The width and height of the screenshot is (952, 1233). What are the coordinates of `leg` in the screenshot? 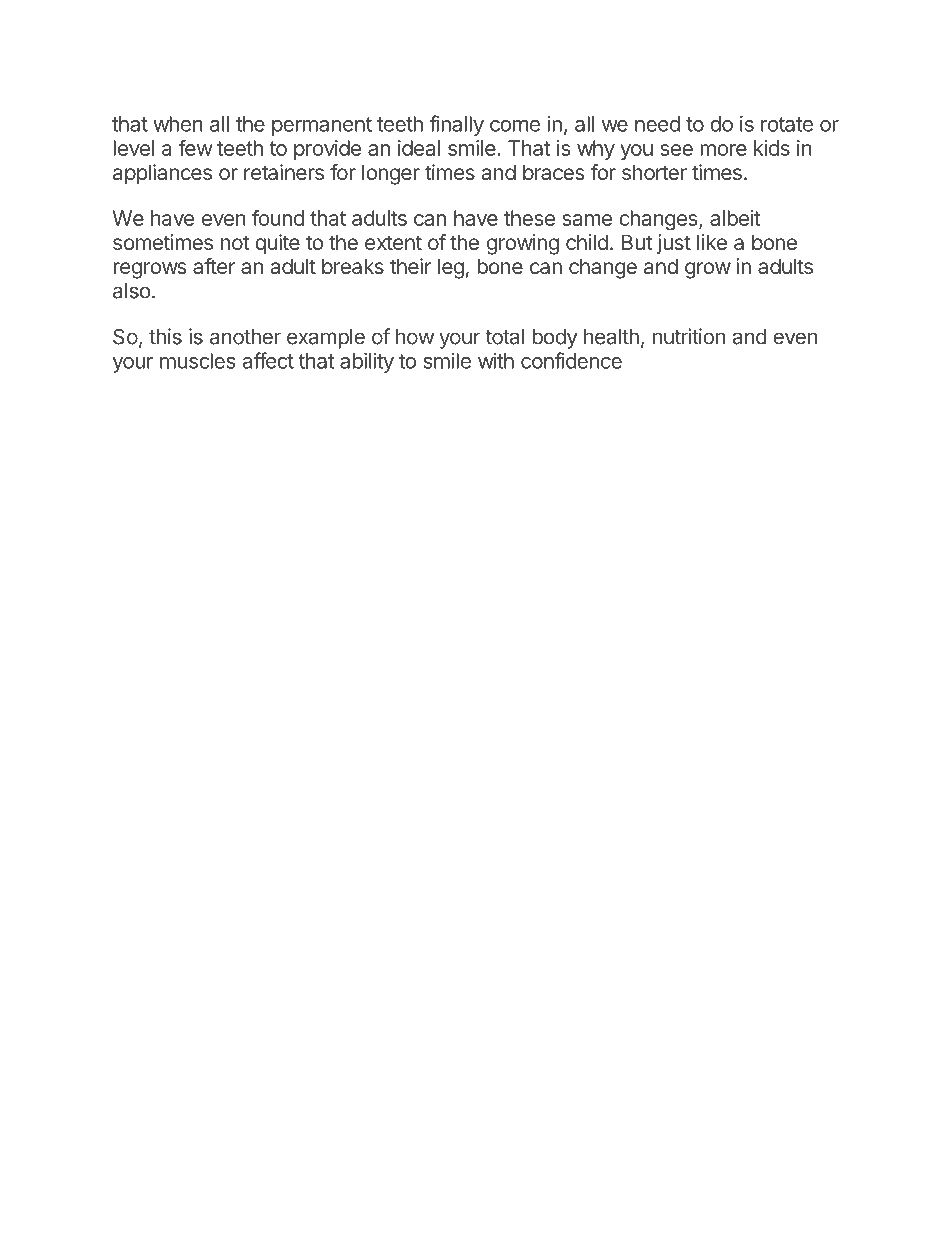 It's located at (451, 268).
